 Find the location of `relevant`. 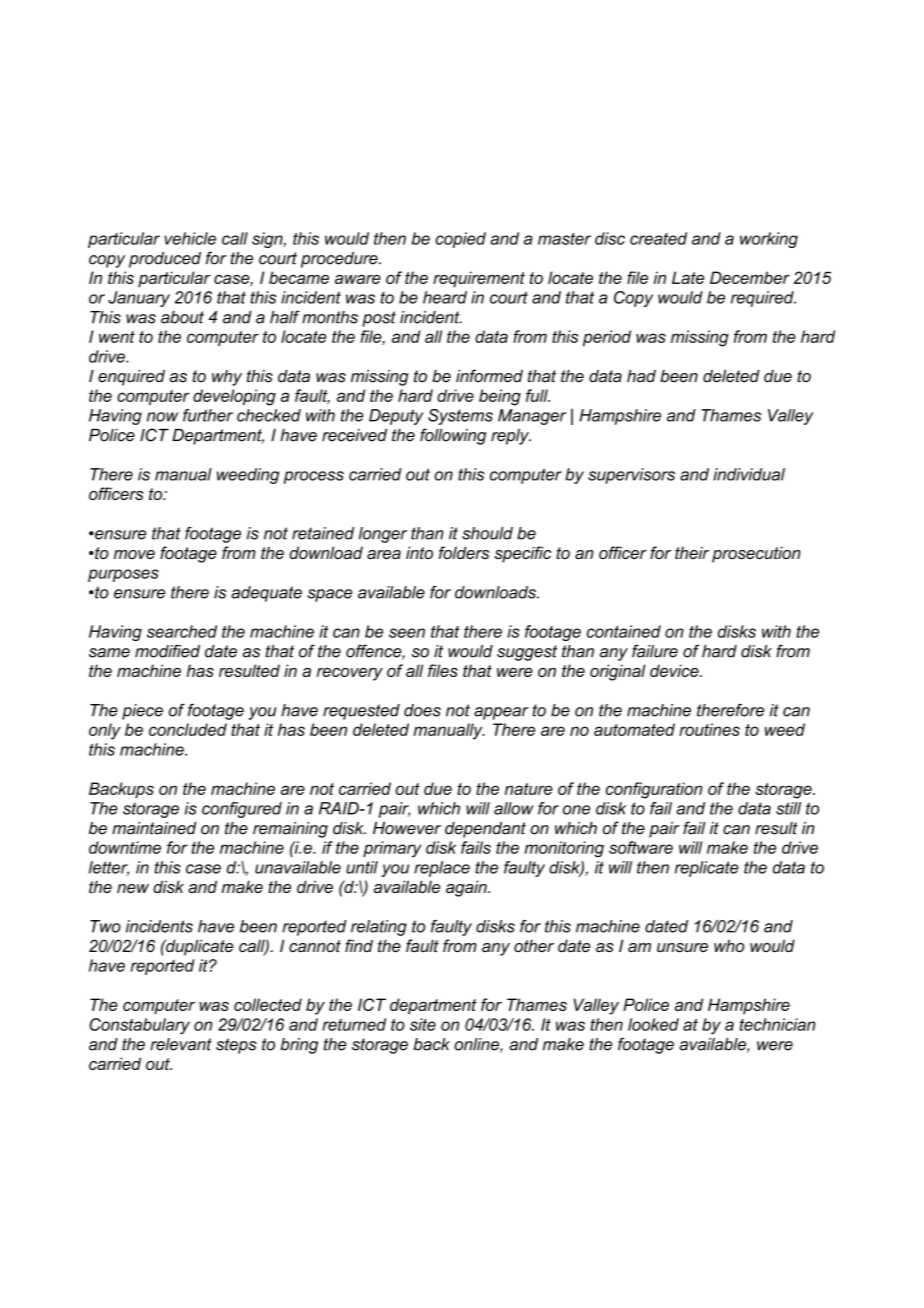

relevant is located at coordinates (181, 1044).
